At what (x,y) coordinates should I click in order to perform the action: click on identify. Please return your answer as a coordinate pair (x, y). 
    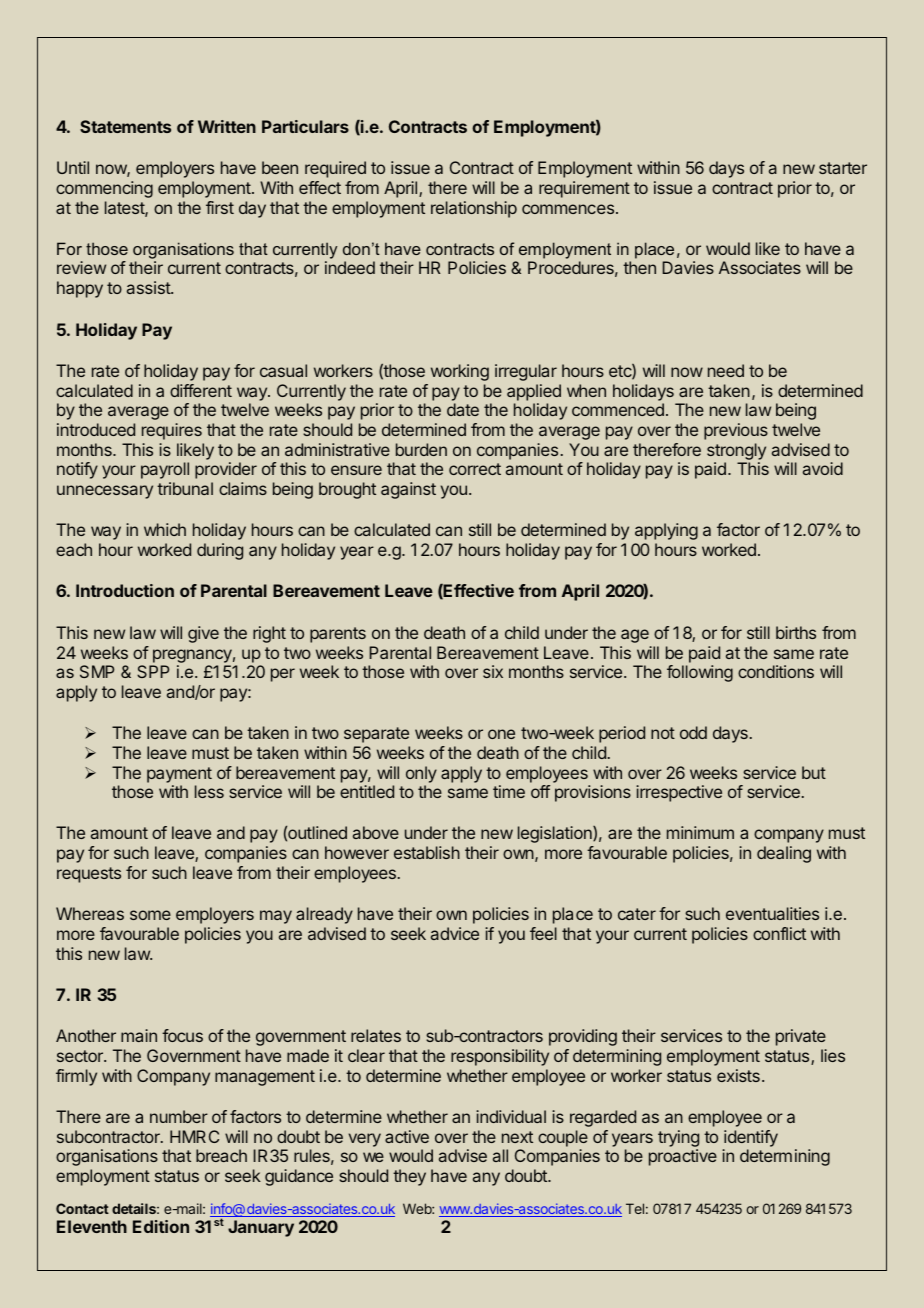
    Looking at the image, I should click on (750, 1140).
